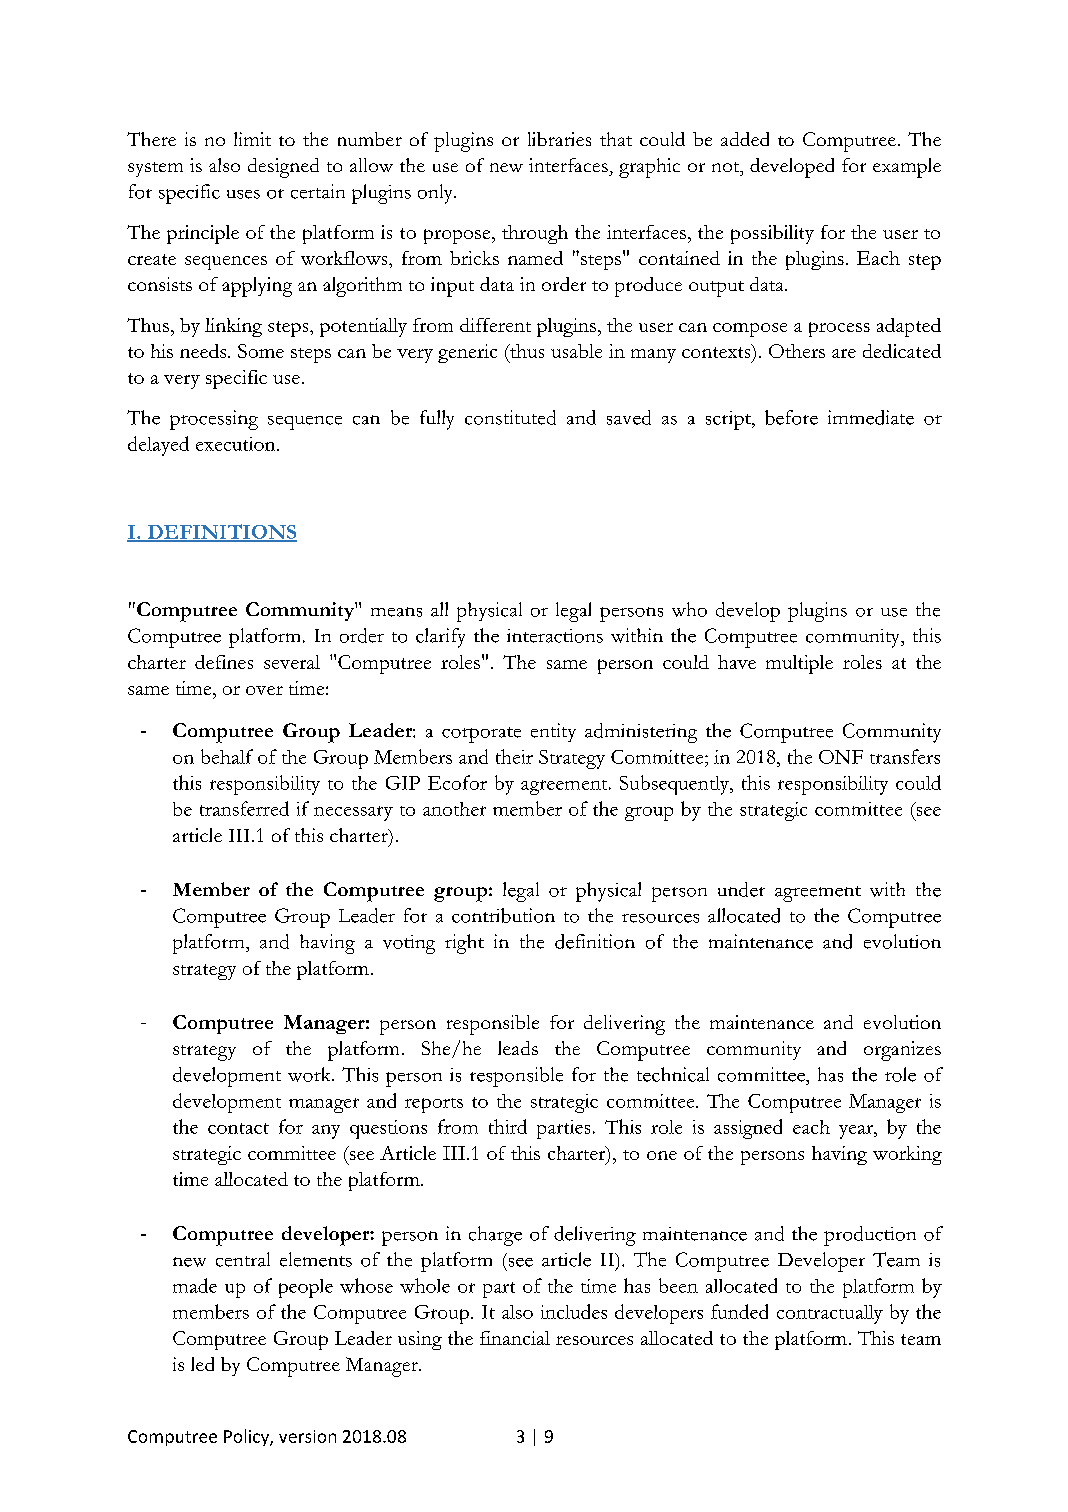  What do you see at coordinates (772, 234) in the screenshot?
I see `possibility` at bounding box center [772, 234].
